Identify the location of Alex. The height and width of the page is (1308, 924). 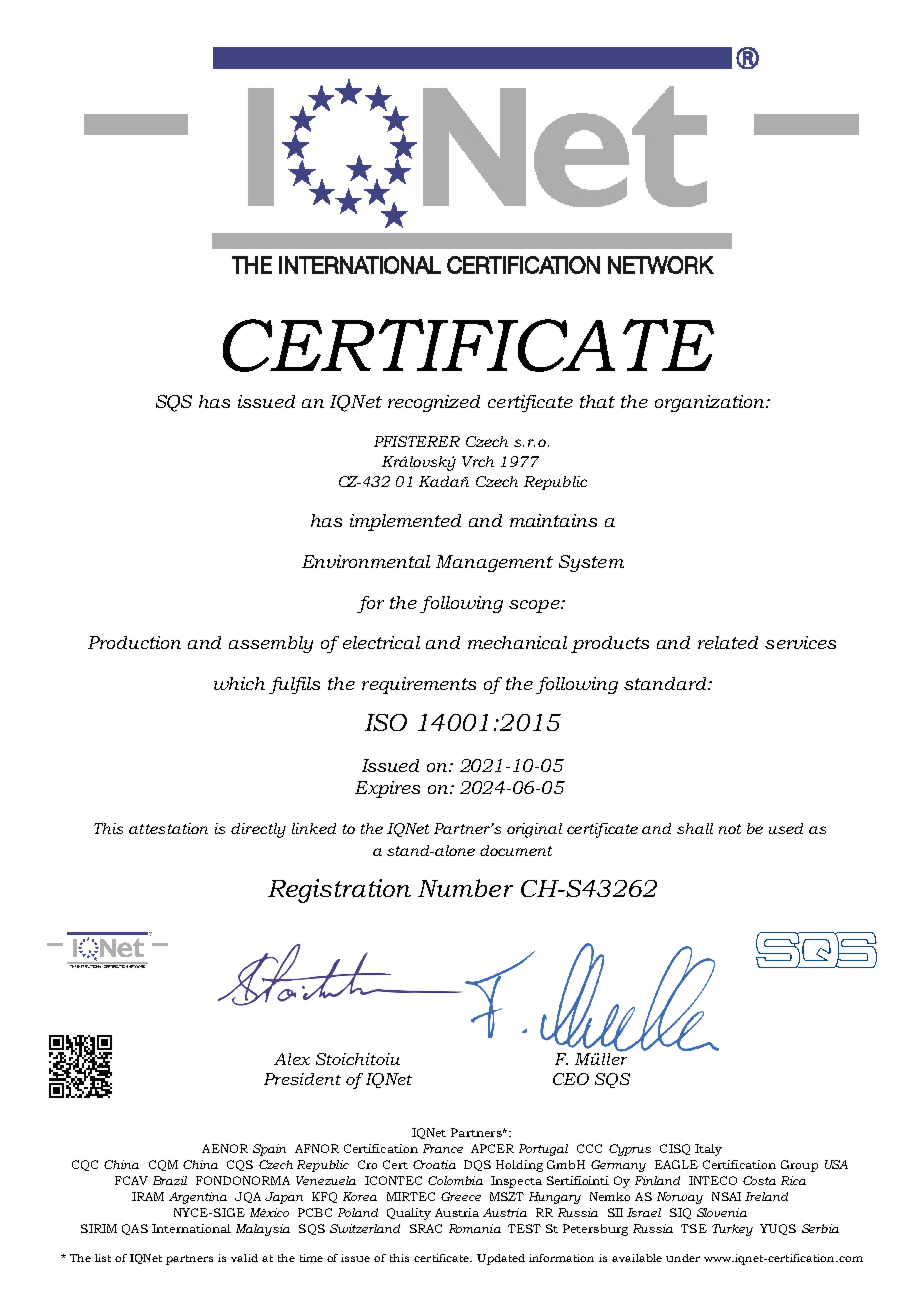
(292, 1059).
